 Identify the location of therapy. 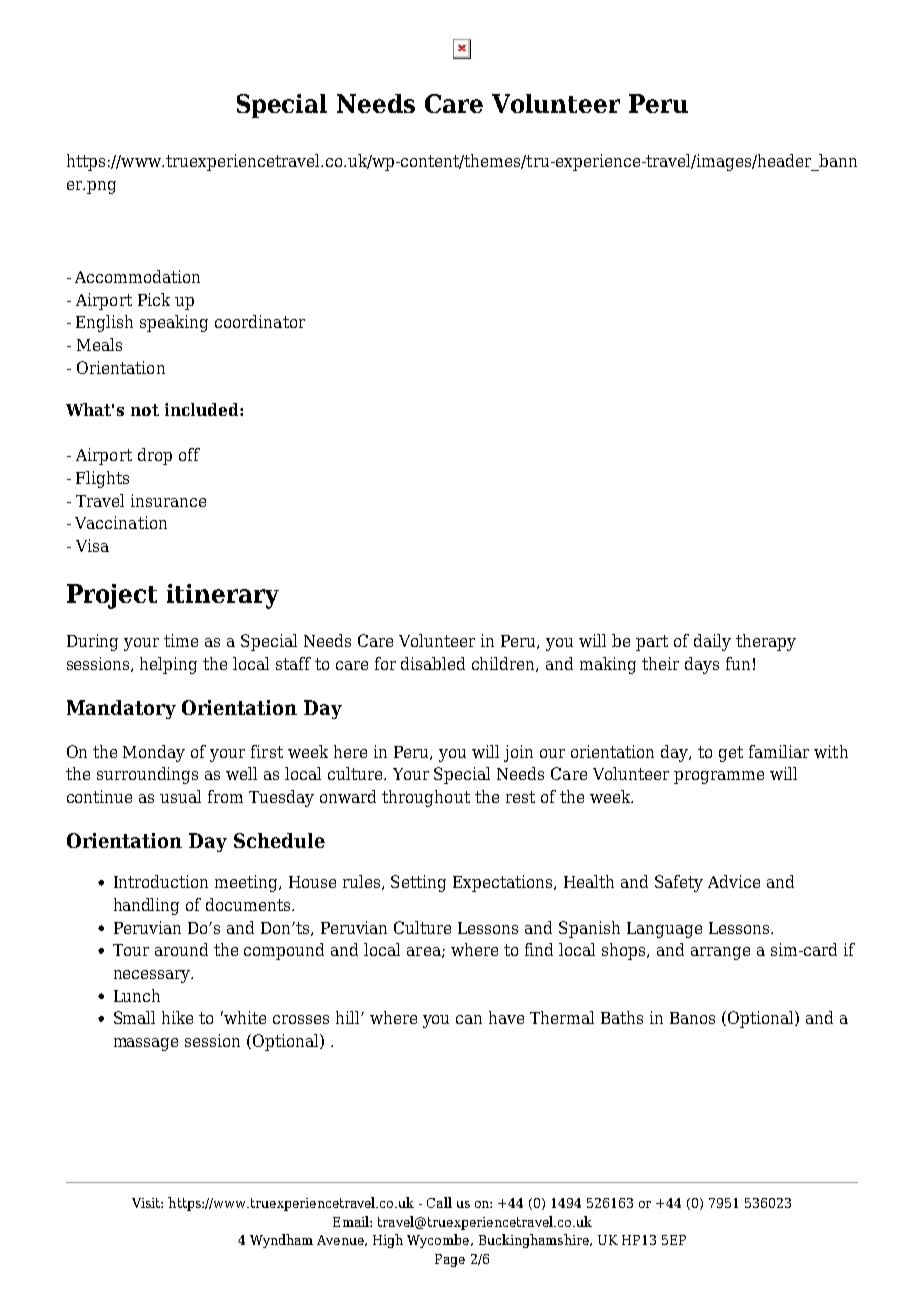
(766, 642).
